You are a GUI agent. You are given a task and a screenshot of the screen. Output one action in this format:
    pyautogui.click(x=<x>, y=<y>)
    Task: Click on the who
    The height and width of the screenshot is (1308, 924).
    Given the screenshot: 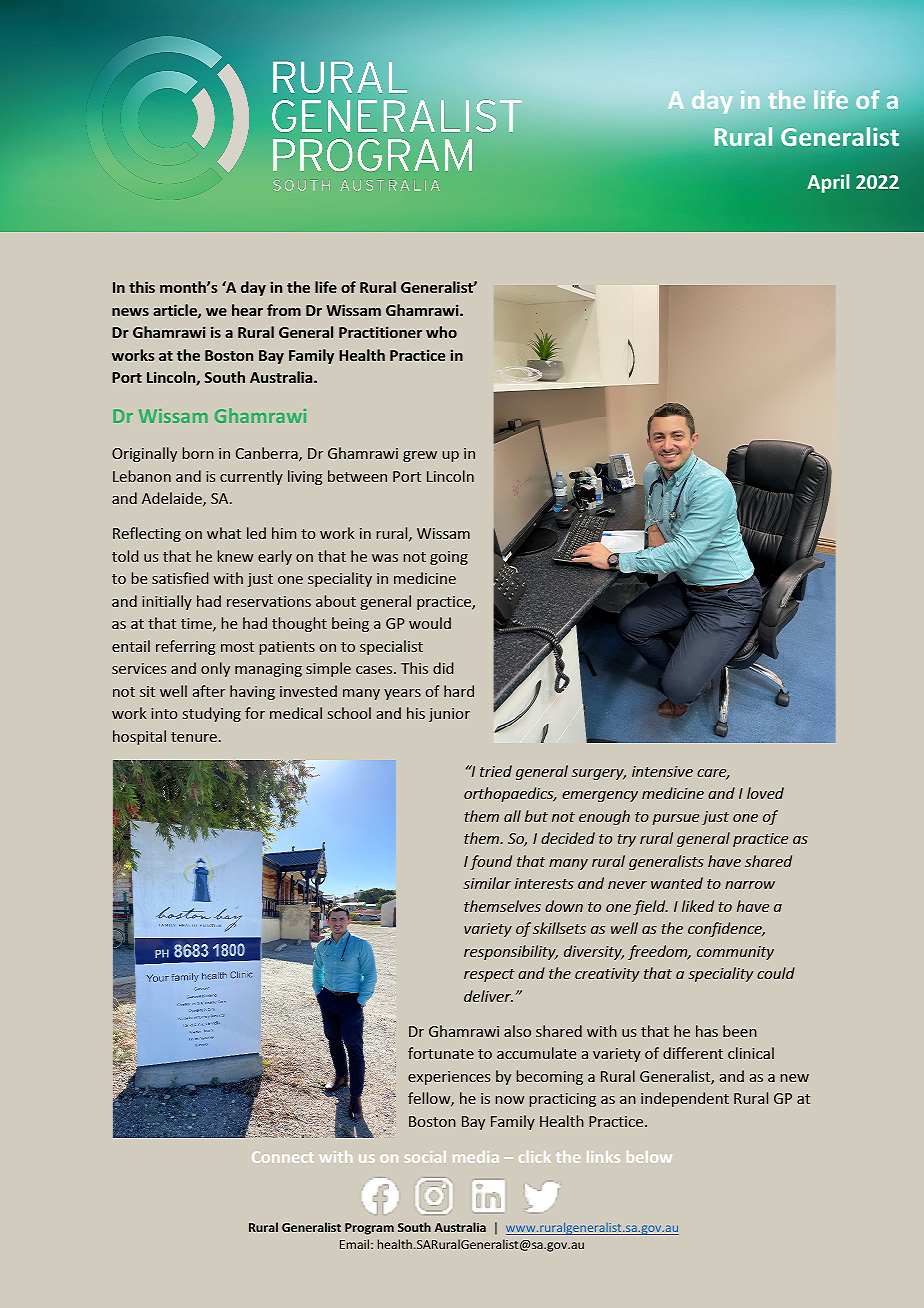 What is the action you would take?
    pyautogui.click(x=441, y=332)
